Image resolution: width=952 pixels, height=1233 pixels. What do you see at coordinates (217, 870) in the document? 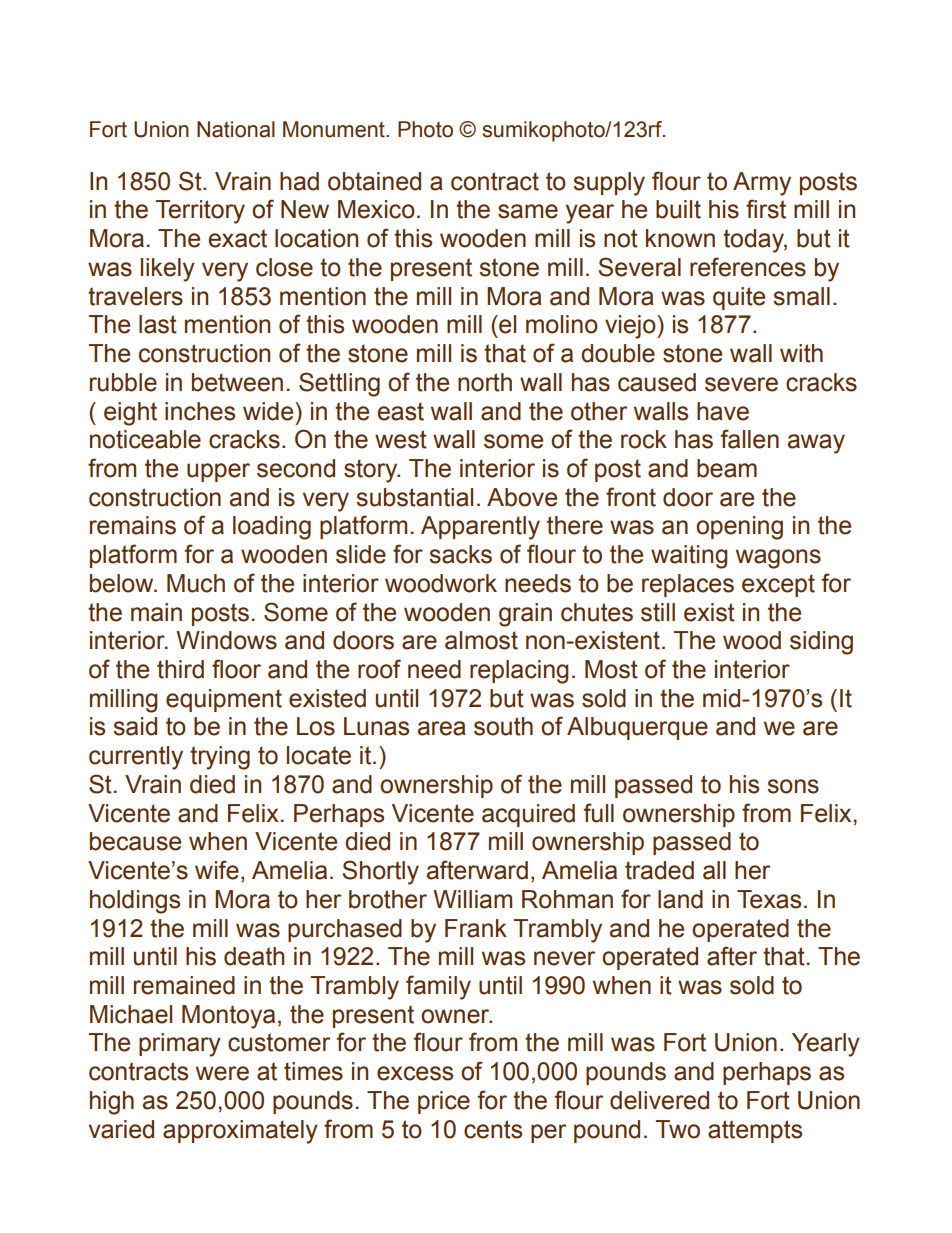
I see `wife` at bounding box center [217, 870].
